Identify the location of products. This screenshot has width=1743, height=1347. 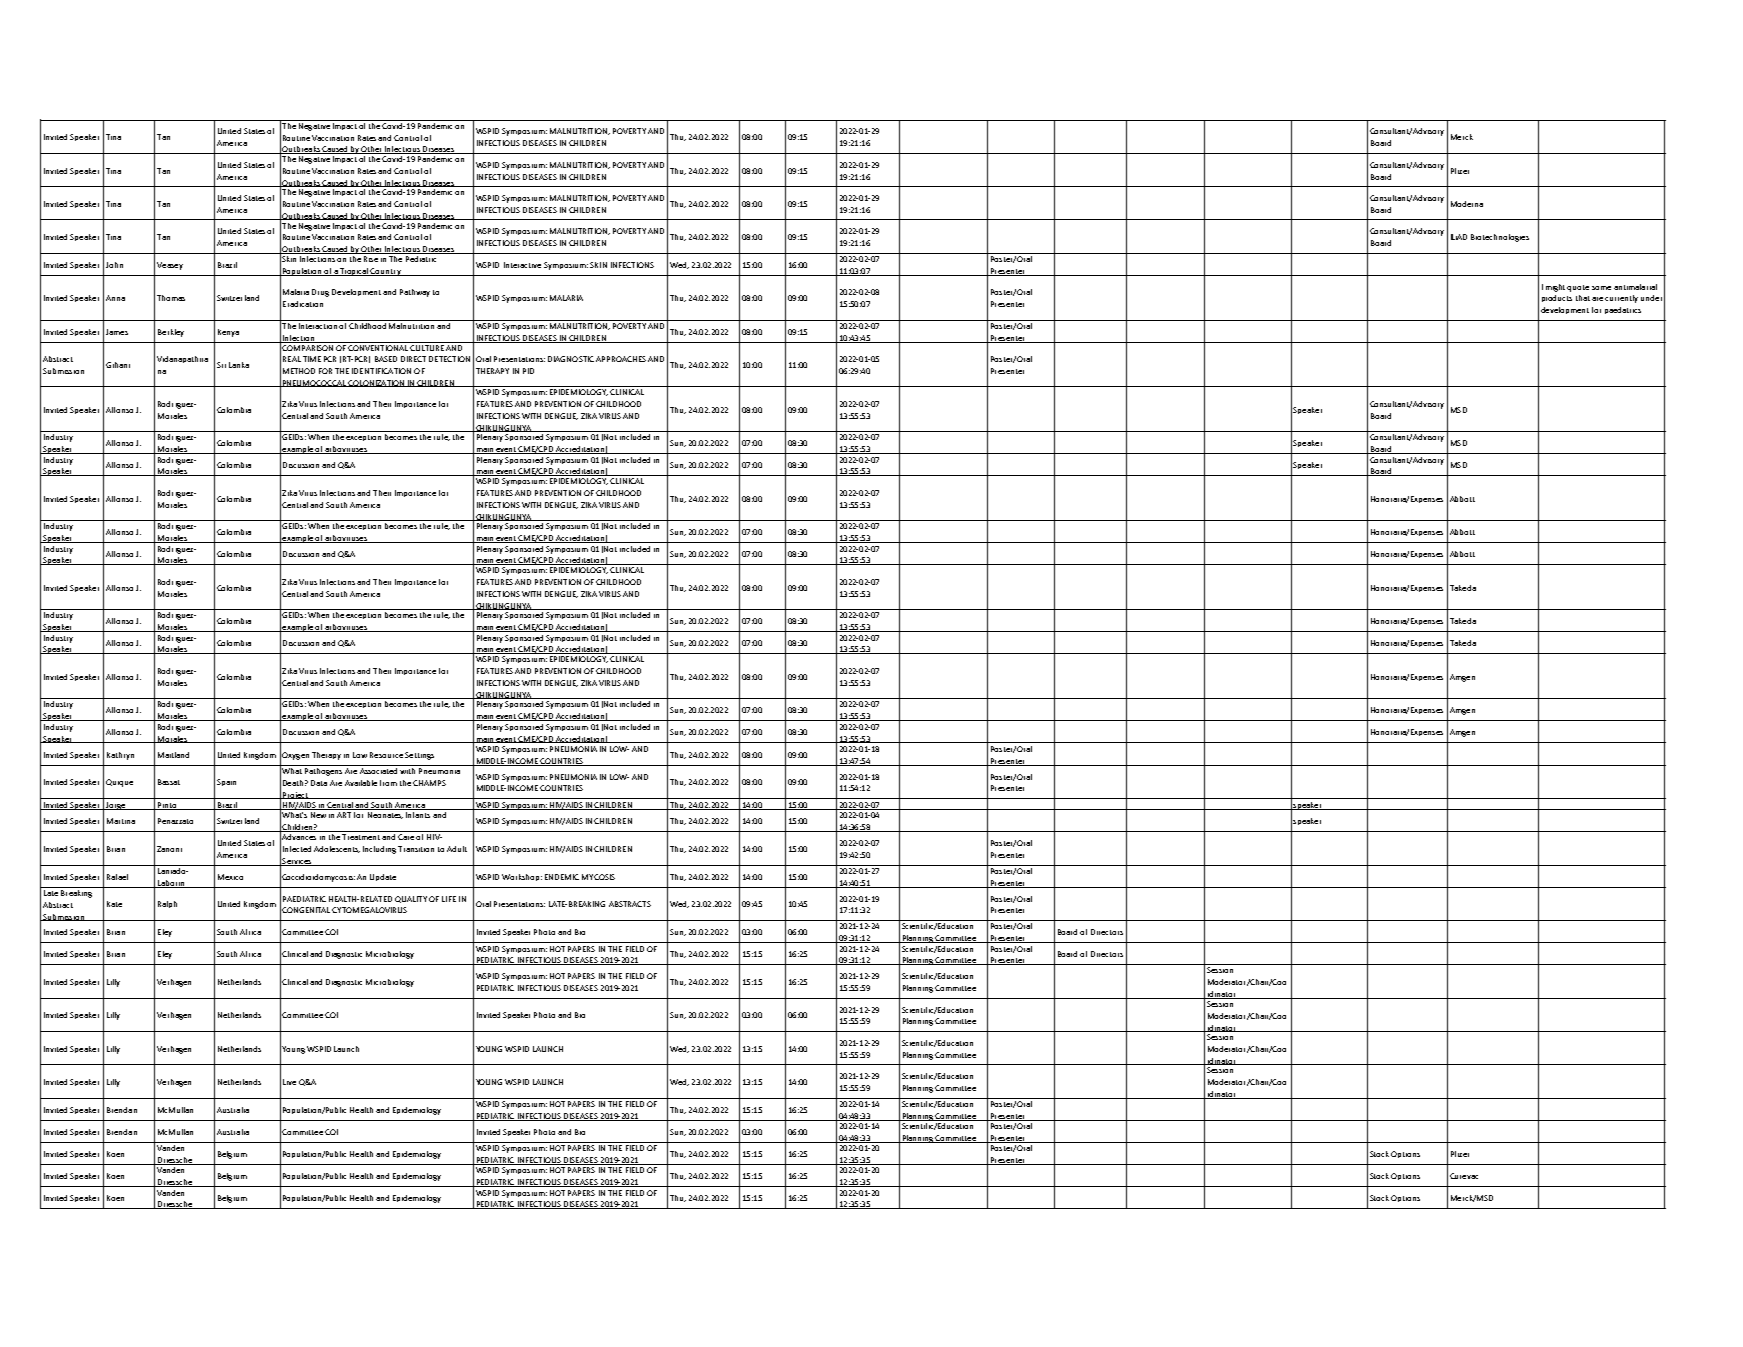
(1557, 298).
